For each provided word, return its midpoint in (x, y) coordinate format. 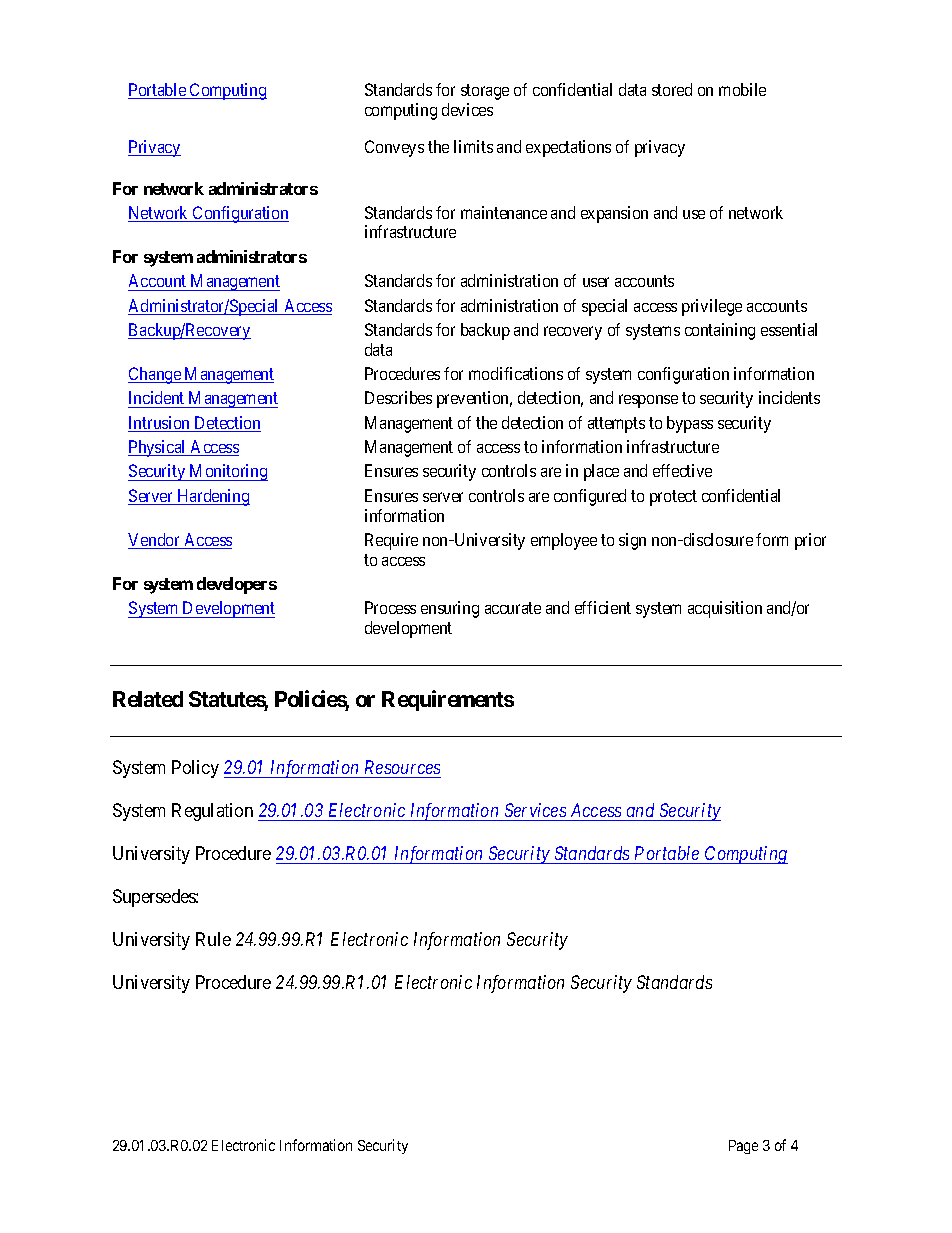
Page (743, 1147)
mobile (742, 89)
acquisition (725, 609)
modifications (516, 373)
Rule (213, 939)
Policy (195, 769)
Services (535, 810)
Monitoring (228, 472)
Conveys (394, 148)
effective (682, 470)
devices (467, 109)
